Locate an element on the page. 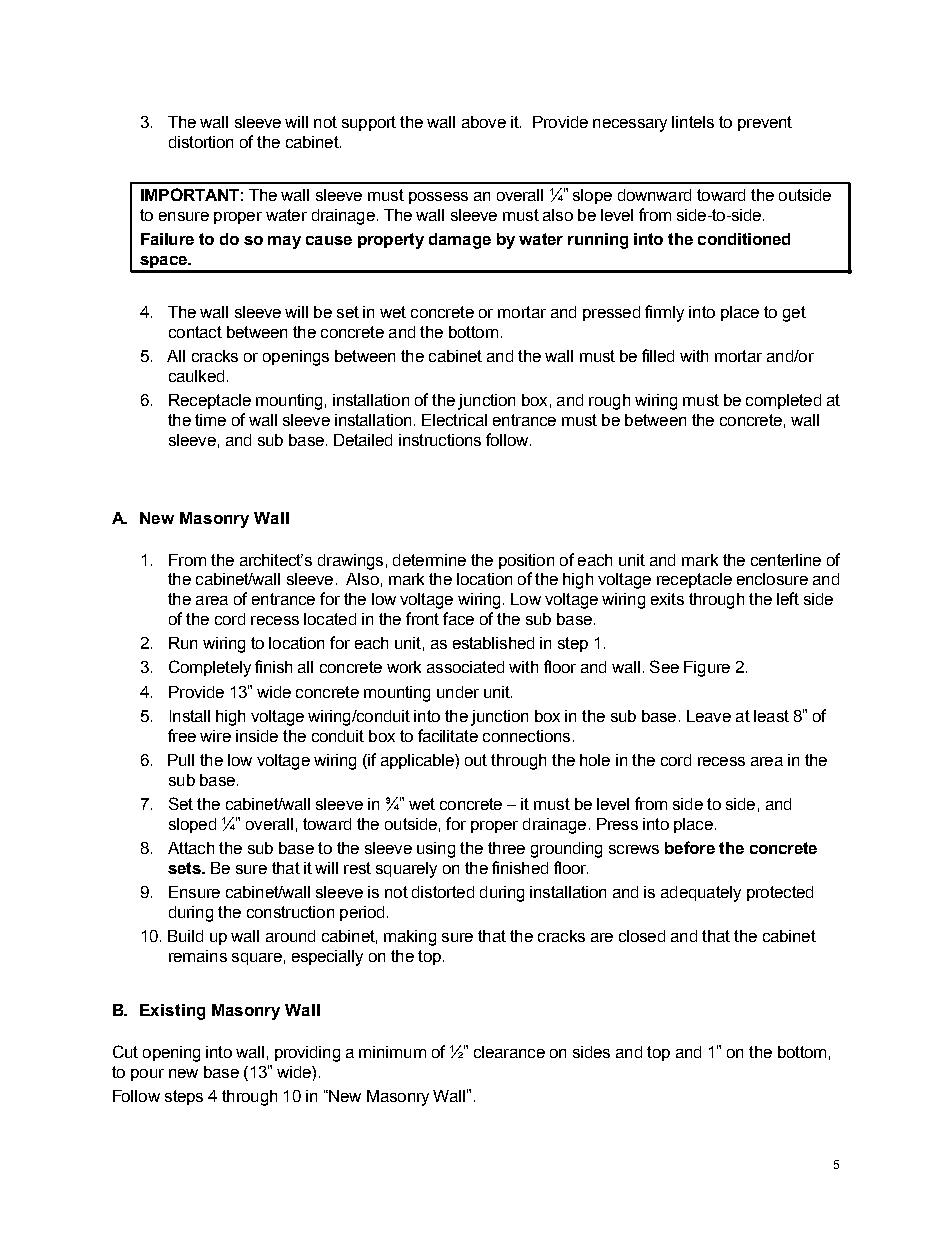 Image resolution: width=952 pixels, height=1233 pixels. Electrical is located at coordinates (454, 420).
